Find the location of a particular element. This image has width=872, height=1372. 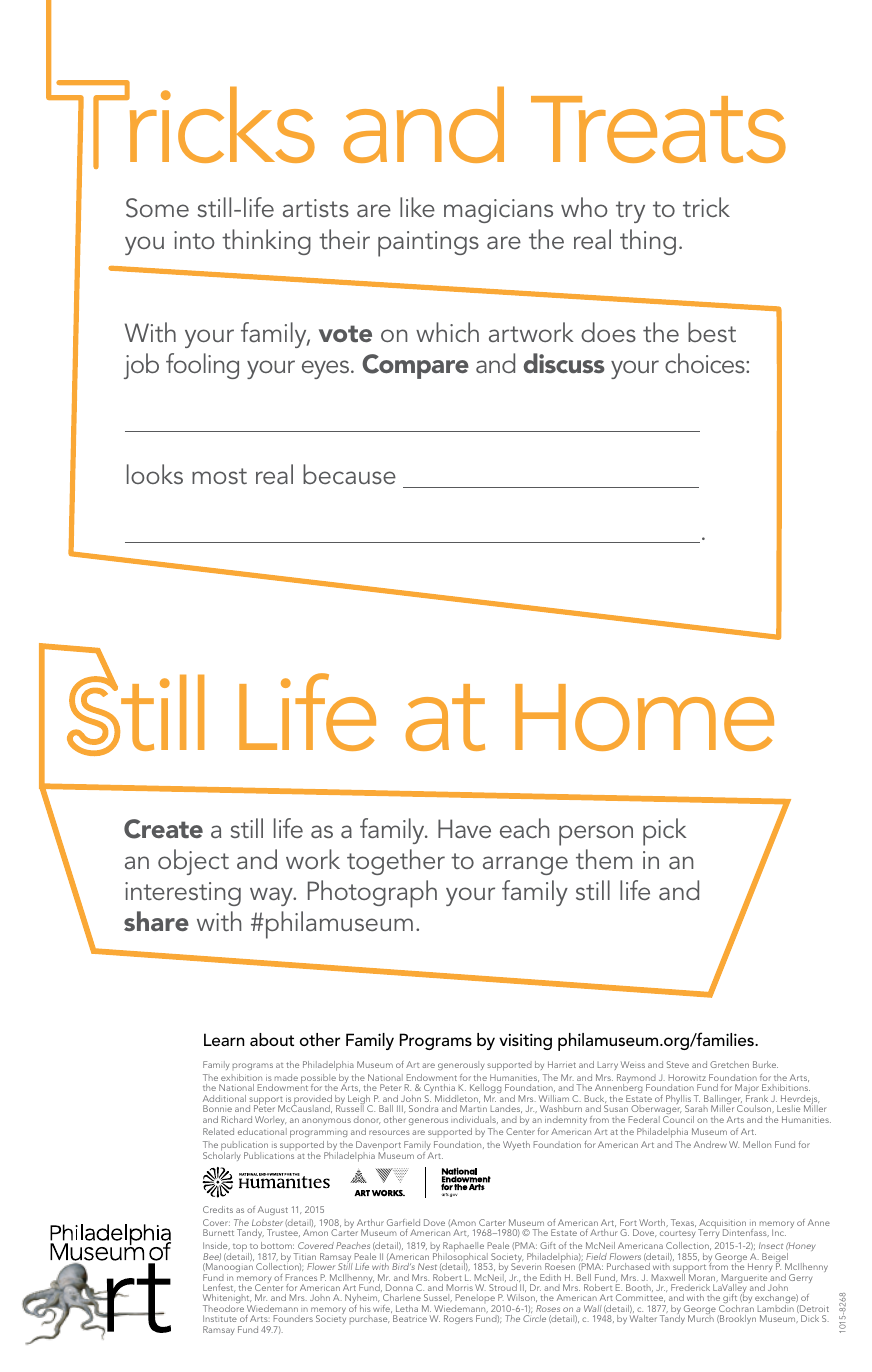

Compare is located at coordinates (415, 366).
